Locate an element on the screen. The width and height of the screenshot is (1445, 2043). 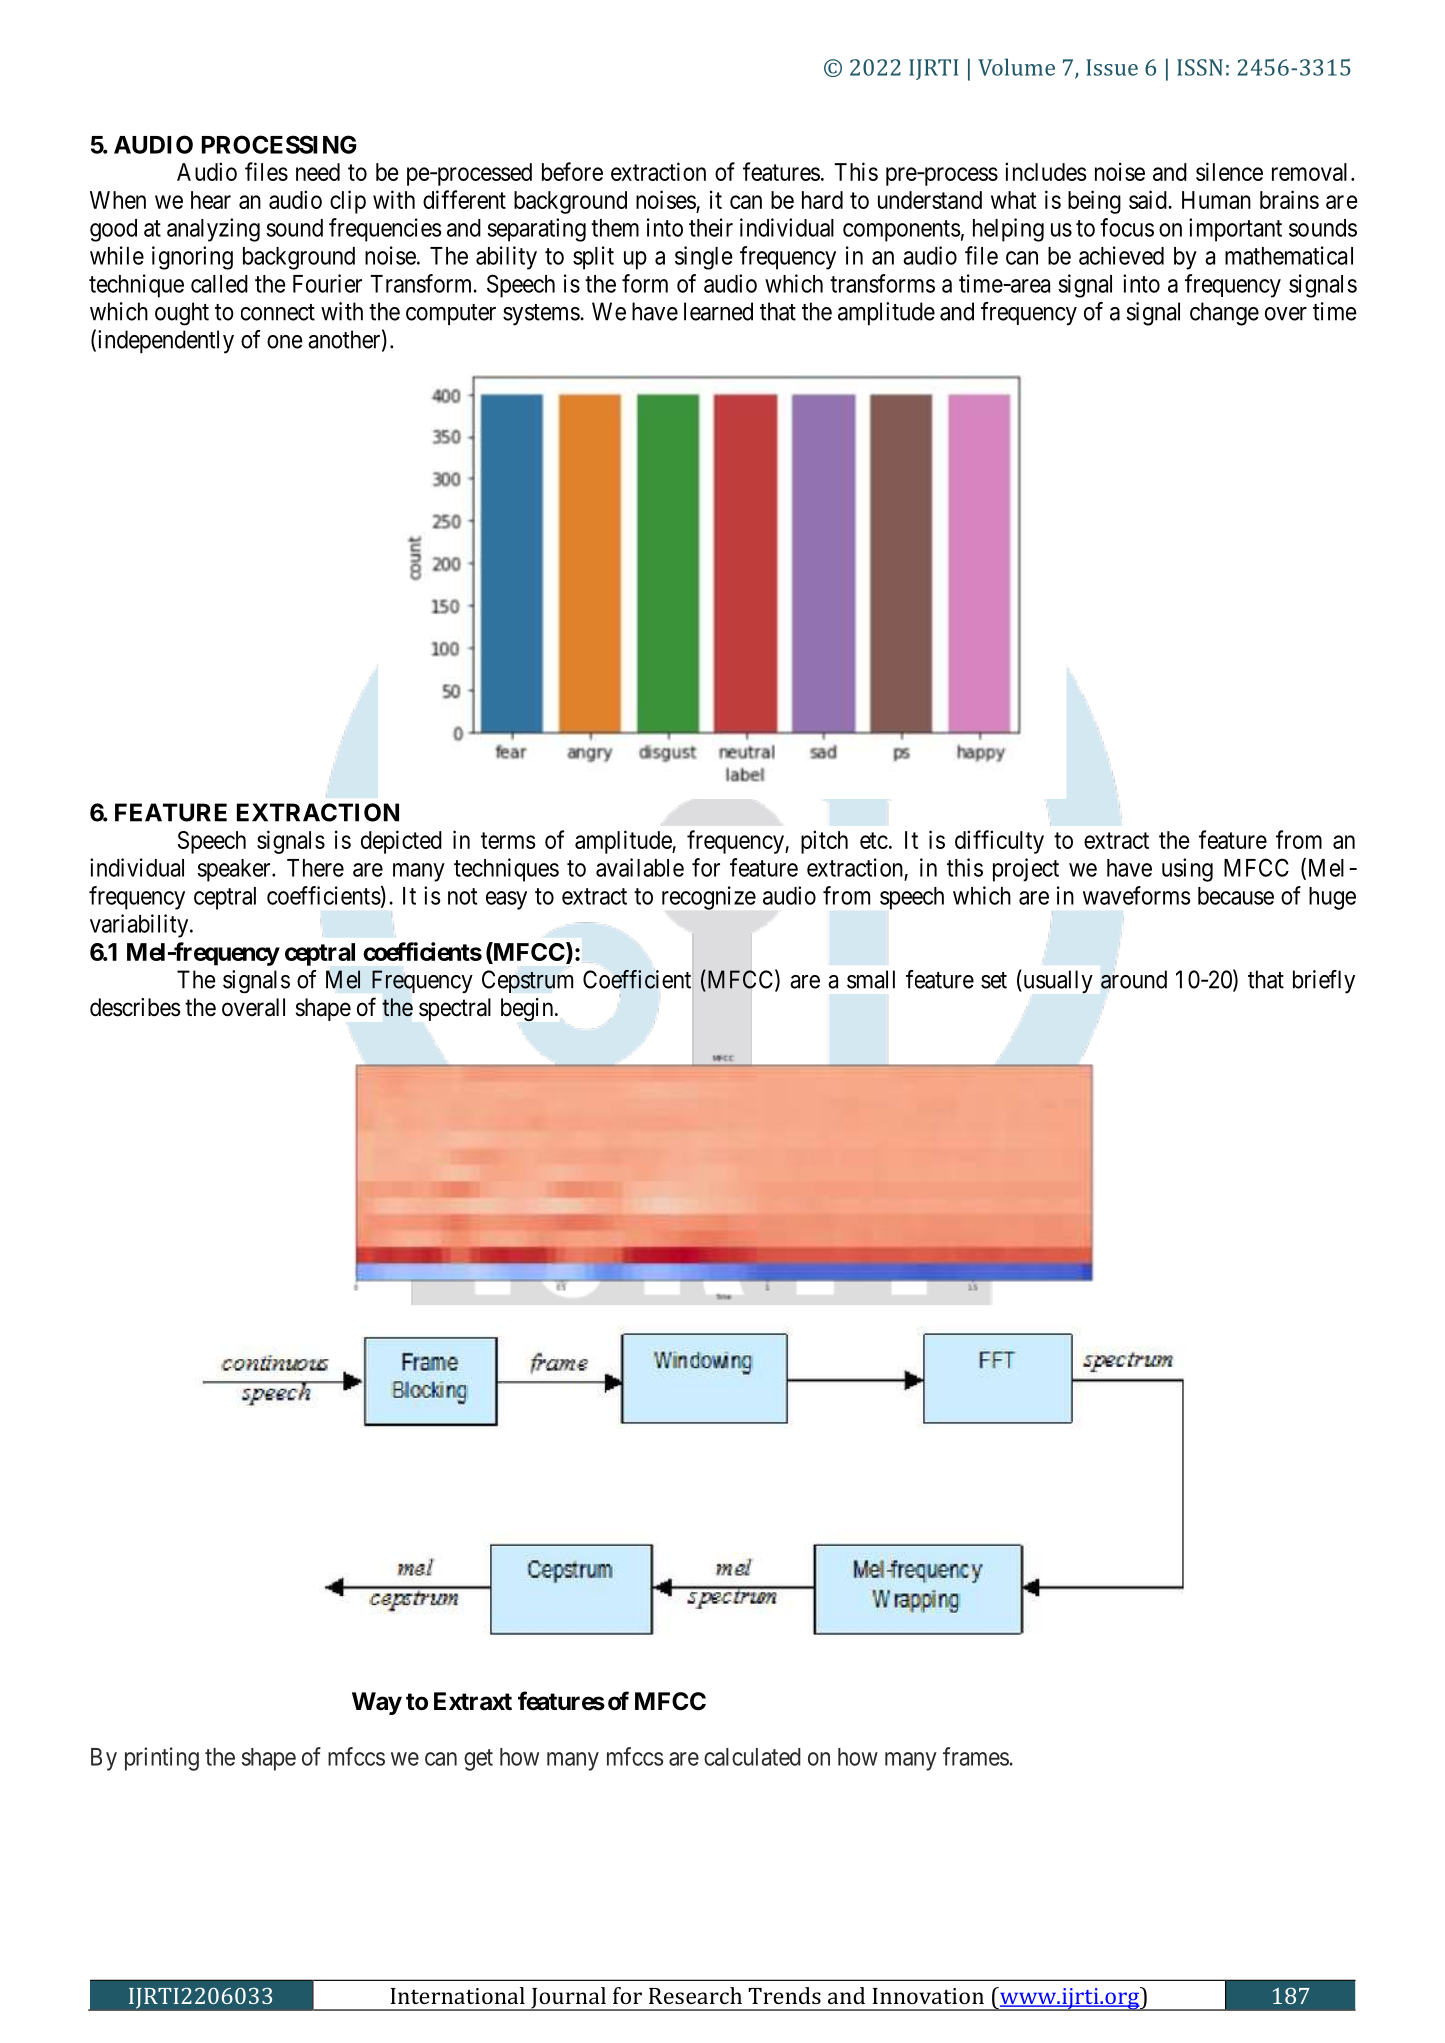
Innovation is located at coordinates (928, 1996).
